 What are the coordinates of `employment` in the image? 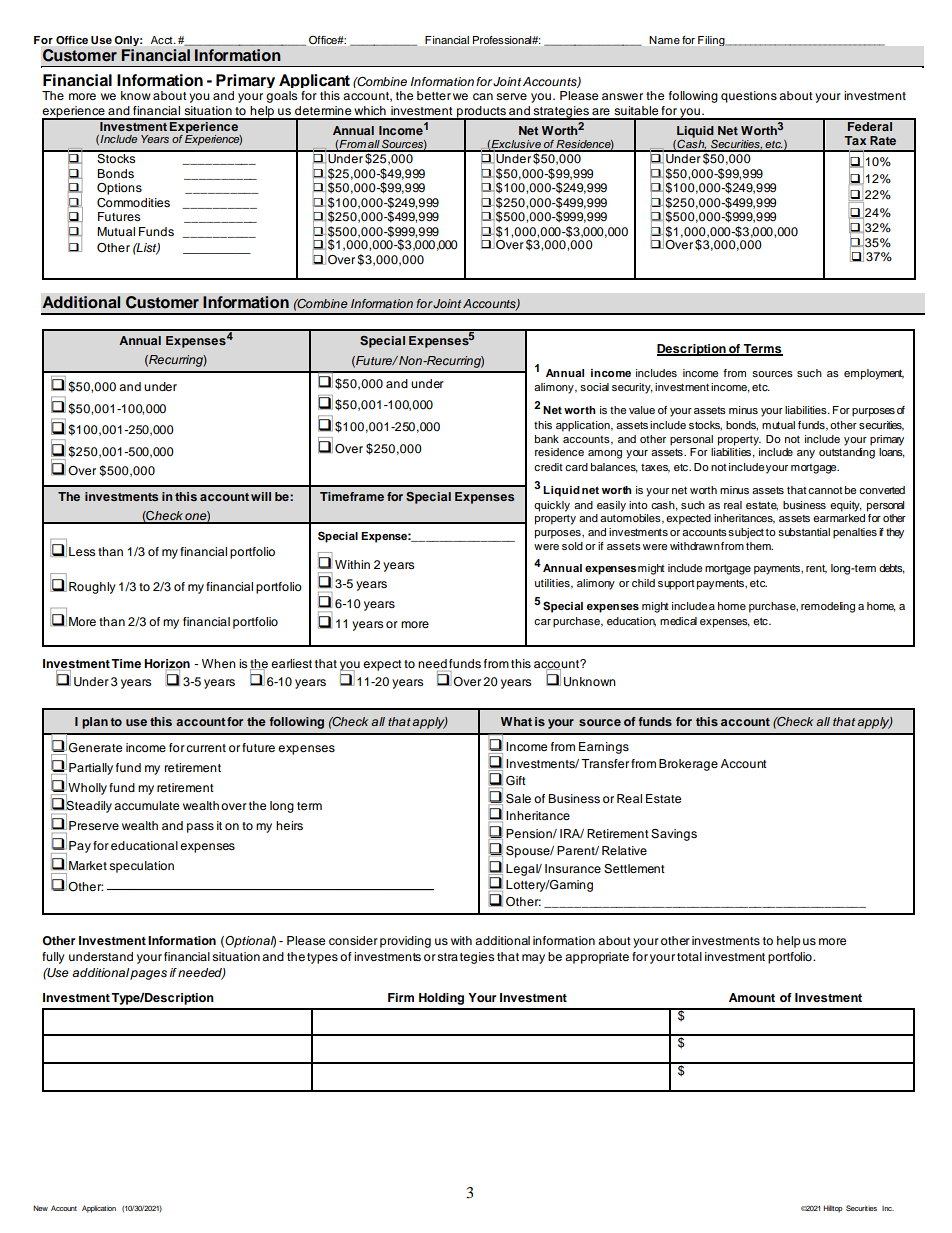 It's located at (874, 374).
